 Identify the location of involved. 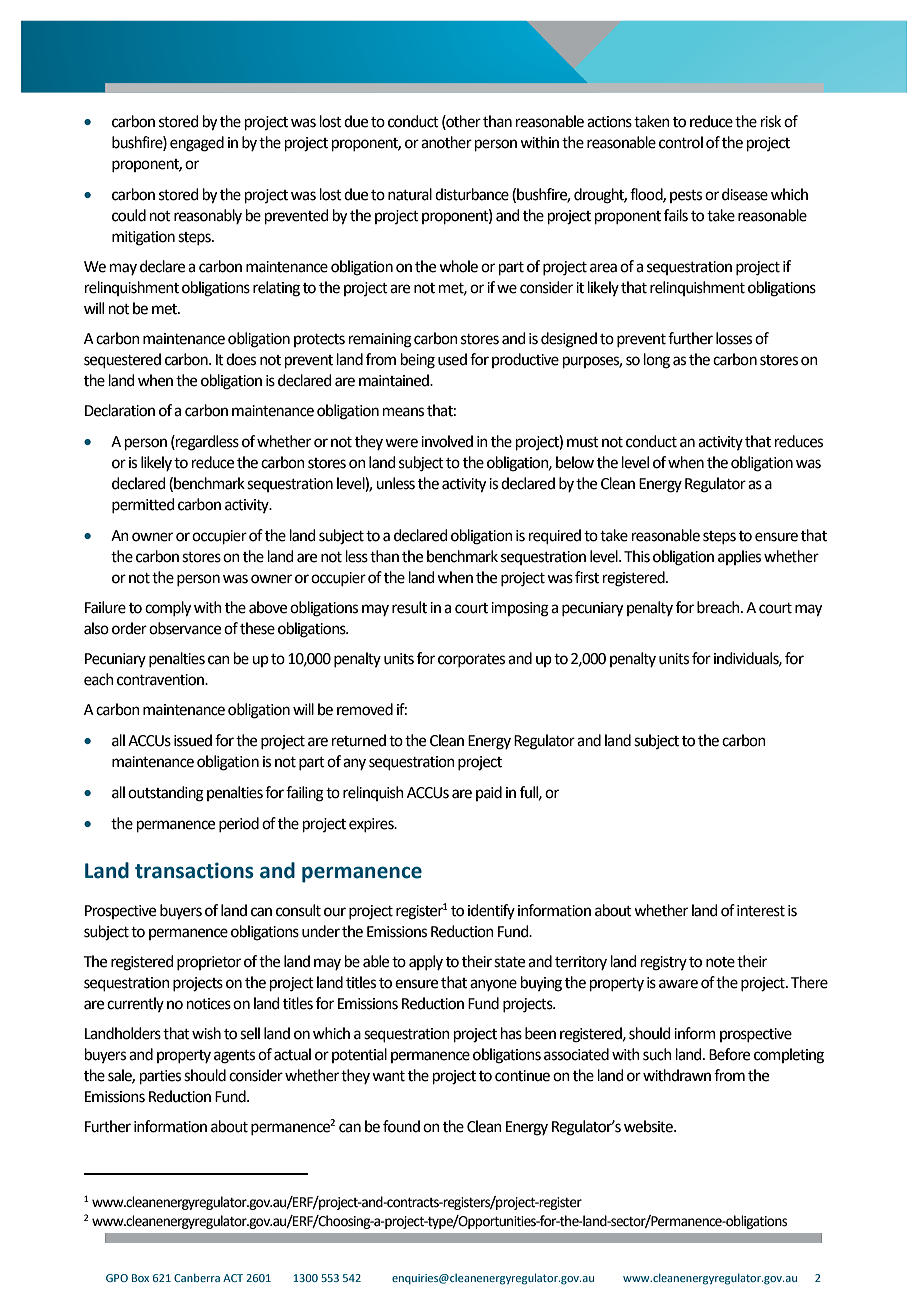
(447, 441).
